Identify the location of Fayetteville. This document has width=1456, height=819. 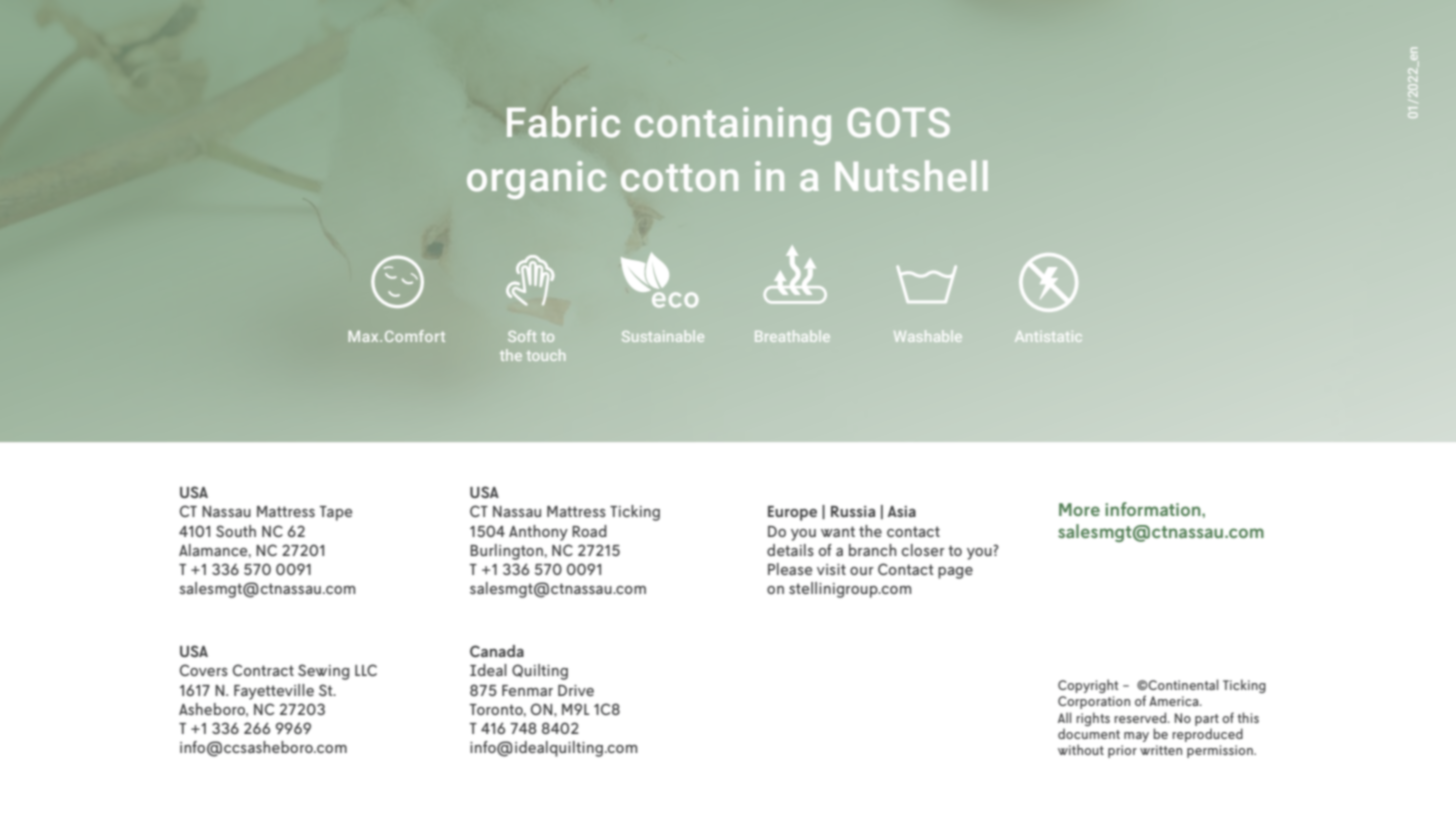
(274, 692).
